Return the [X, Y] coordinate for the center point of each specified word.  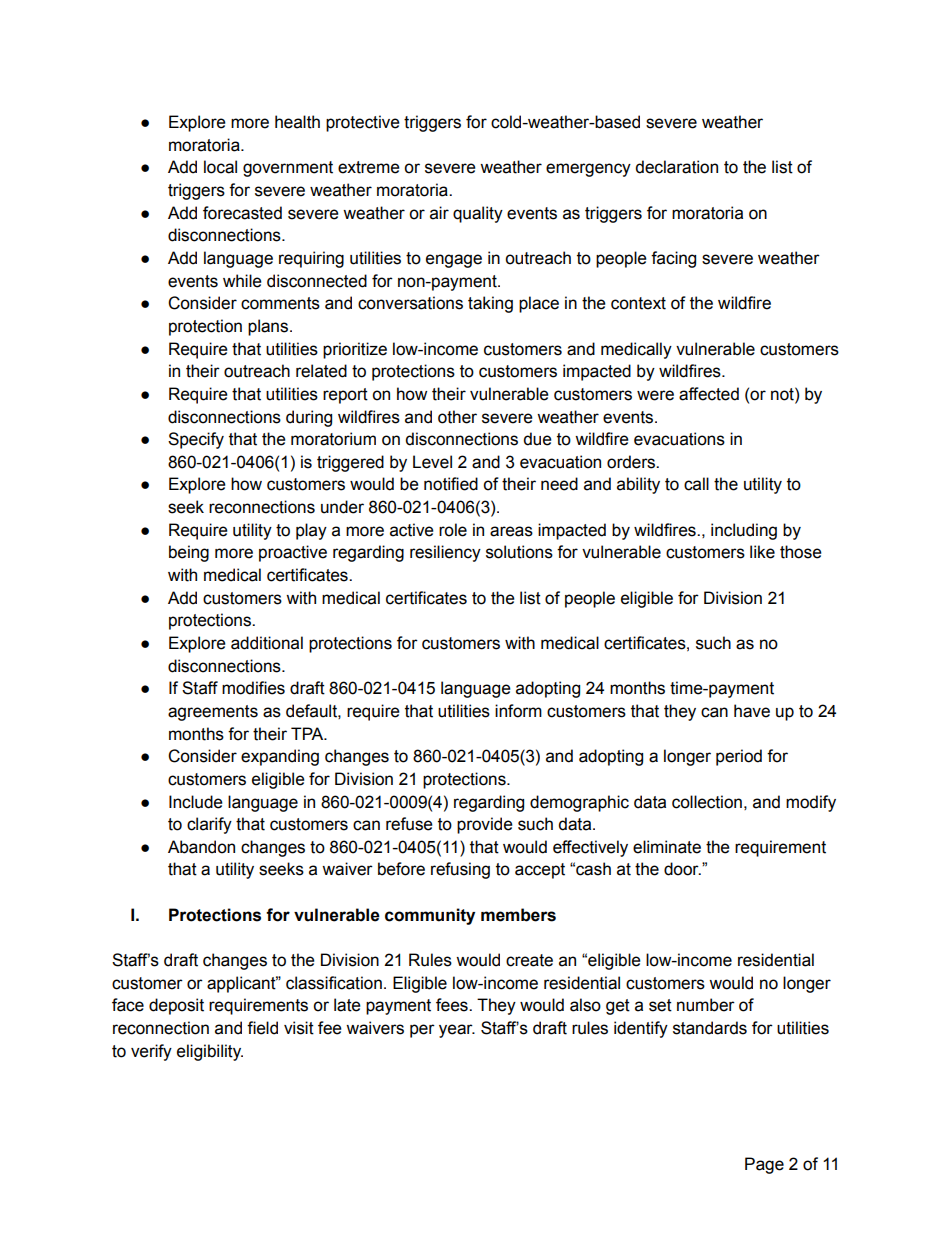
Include [196, 802]
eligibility [210, 1052]
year [457, 1031]
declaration [676, 167]
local [220, 167]
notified [451, 484]
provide [485, 825]
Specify [196, 440]
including [744, 531]
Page [764, 1165]
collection [707, 802]
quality [478, 214]
